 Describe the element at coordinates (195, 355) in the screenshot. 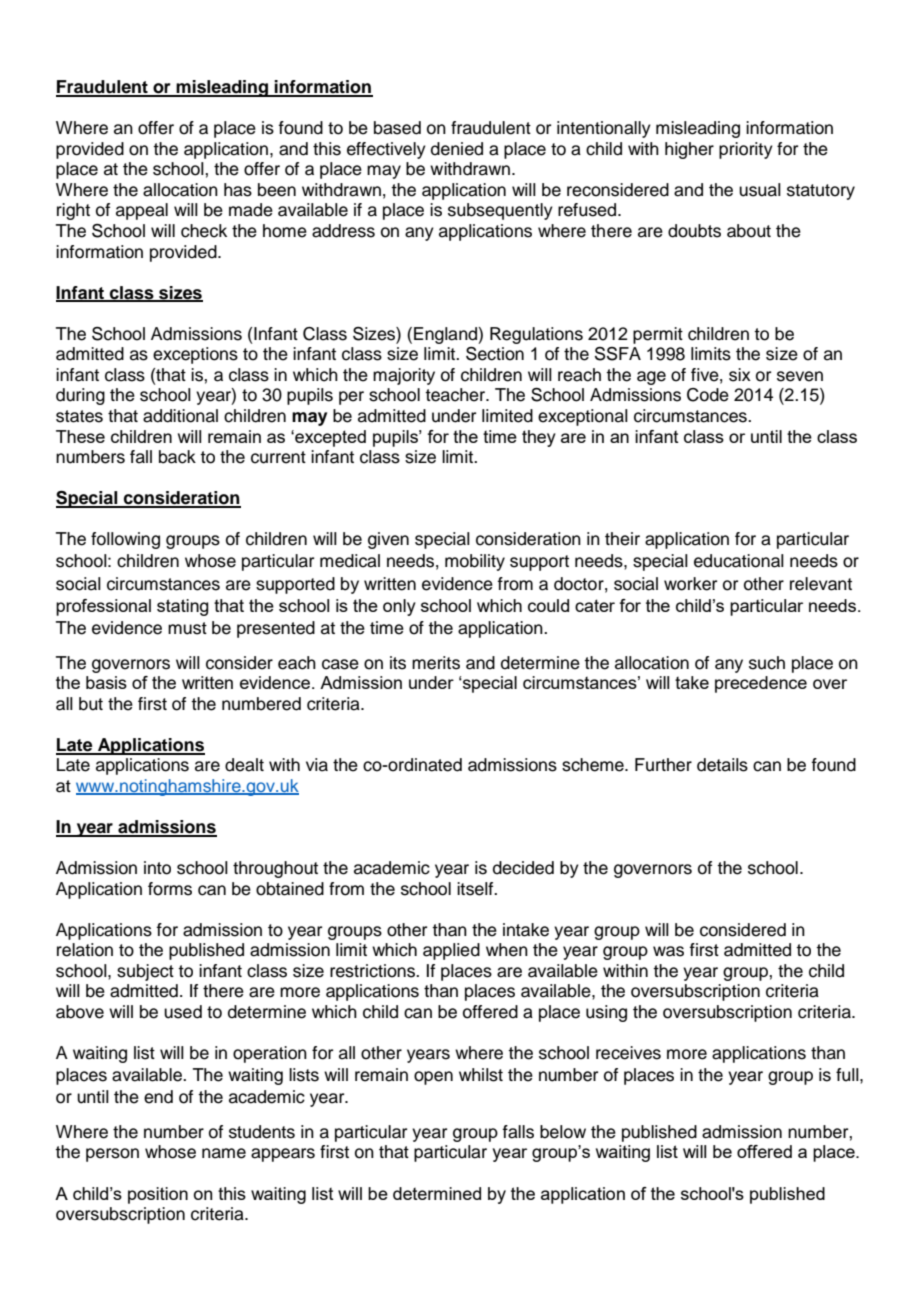

I see `exceptions` at that location.
